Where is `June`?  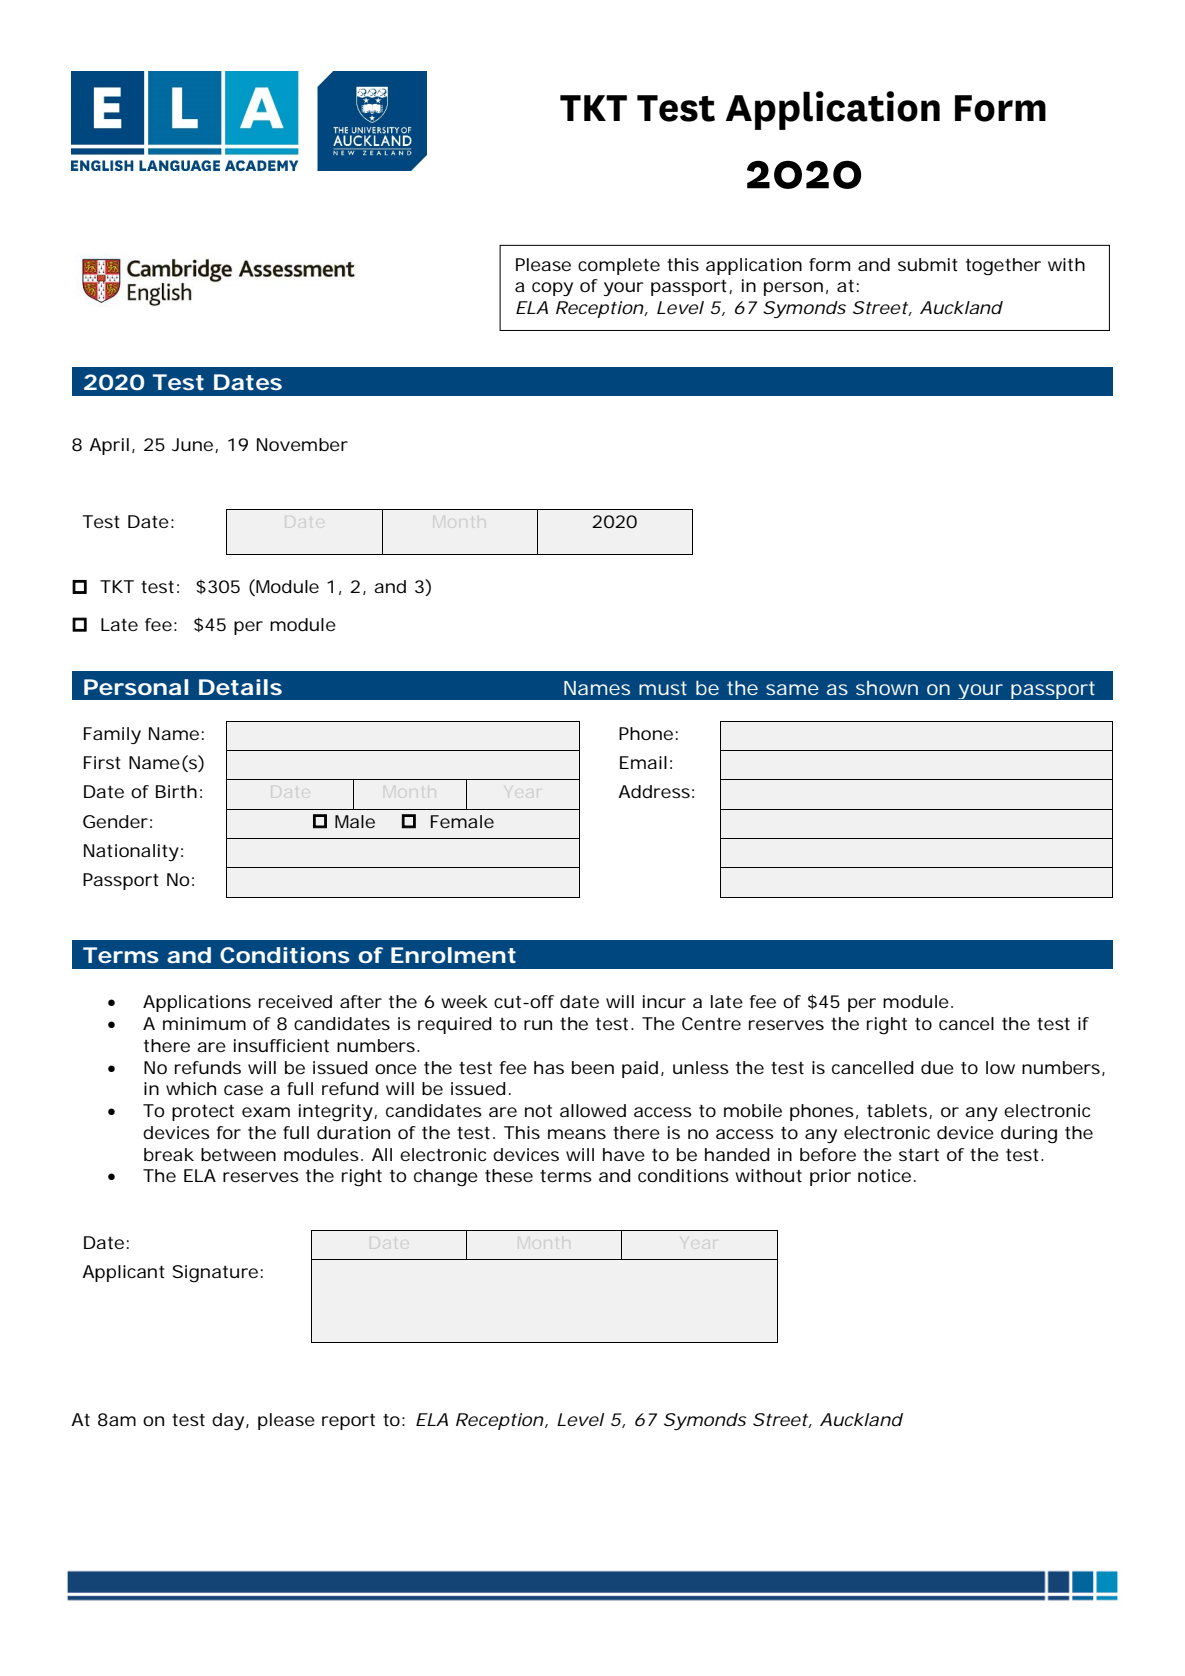 June is located at coordinates (192, 444).
